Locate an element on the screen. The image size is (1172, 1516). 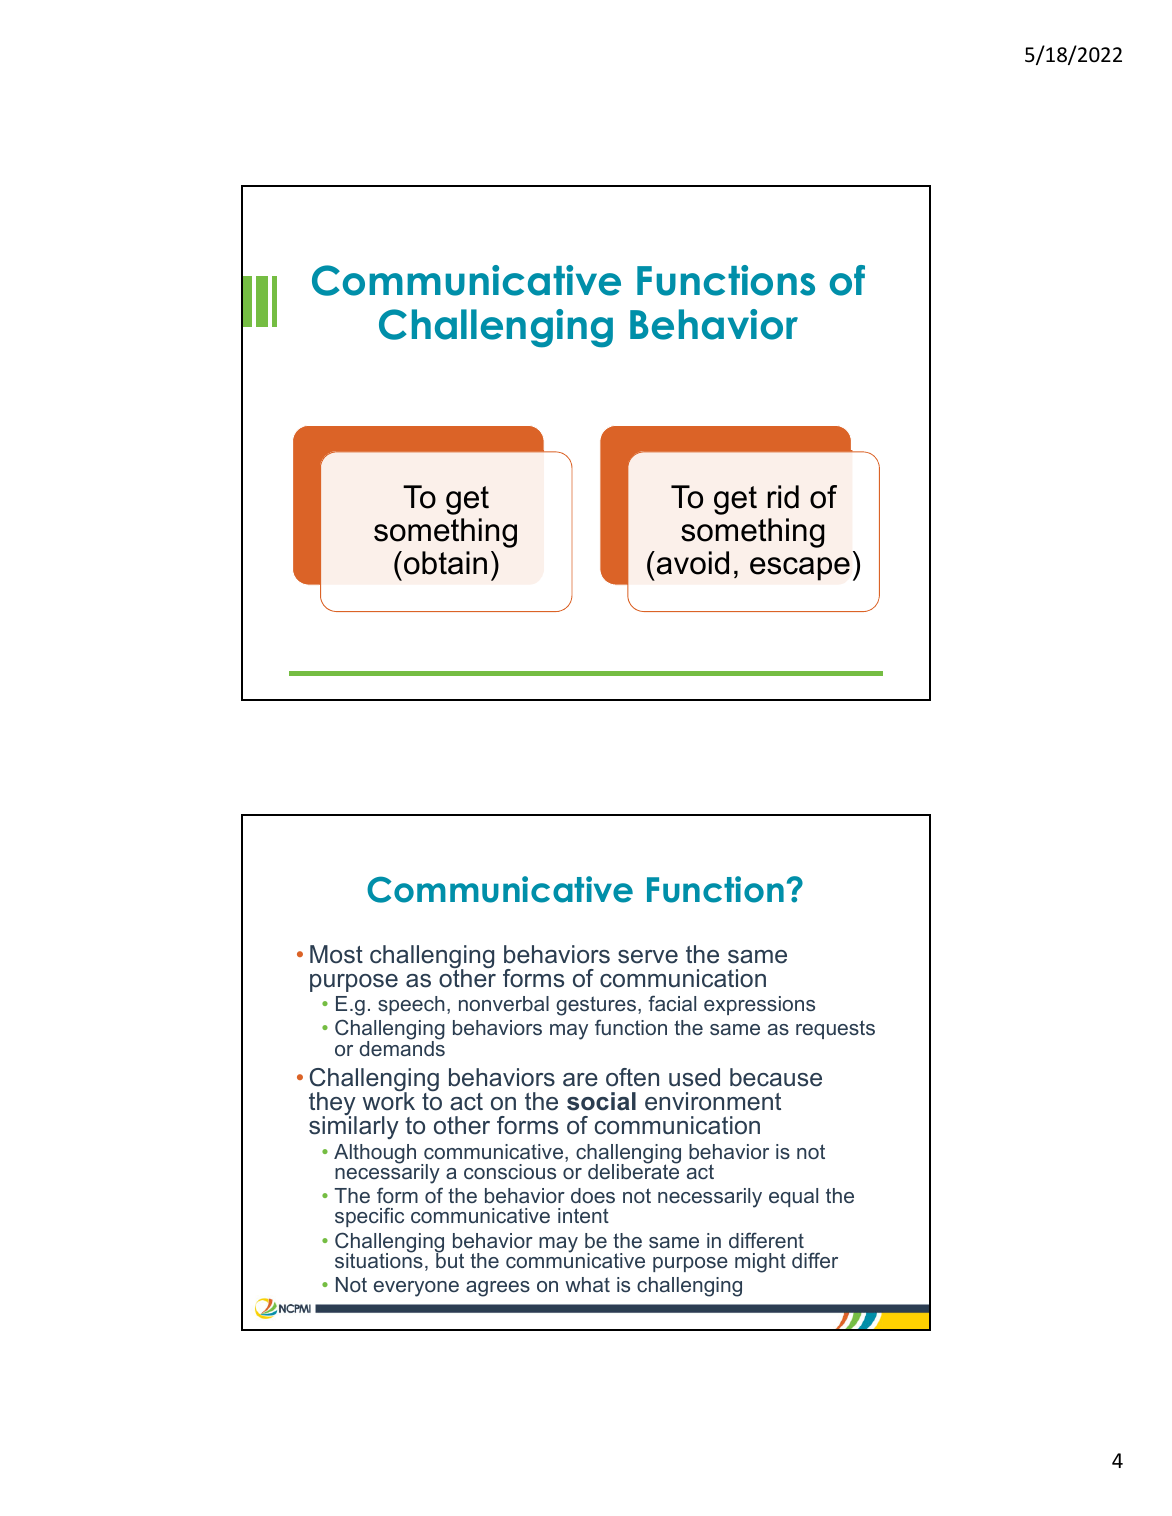
obtain is located at coordinates (445, 563).
